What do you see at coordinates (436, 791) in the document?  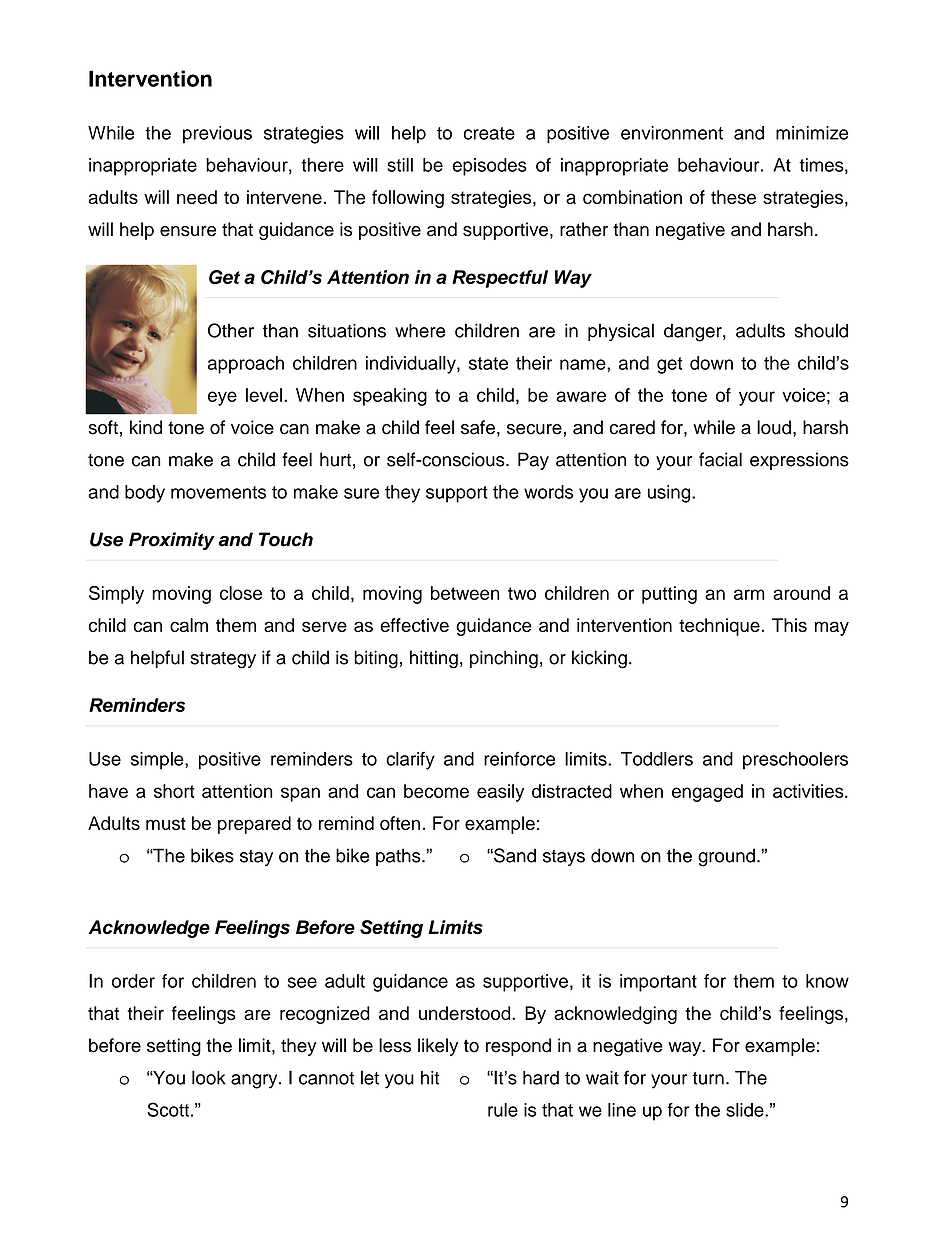 I see `become` at bounding box center [436, 791].
